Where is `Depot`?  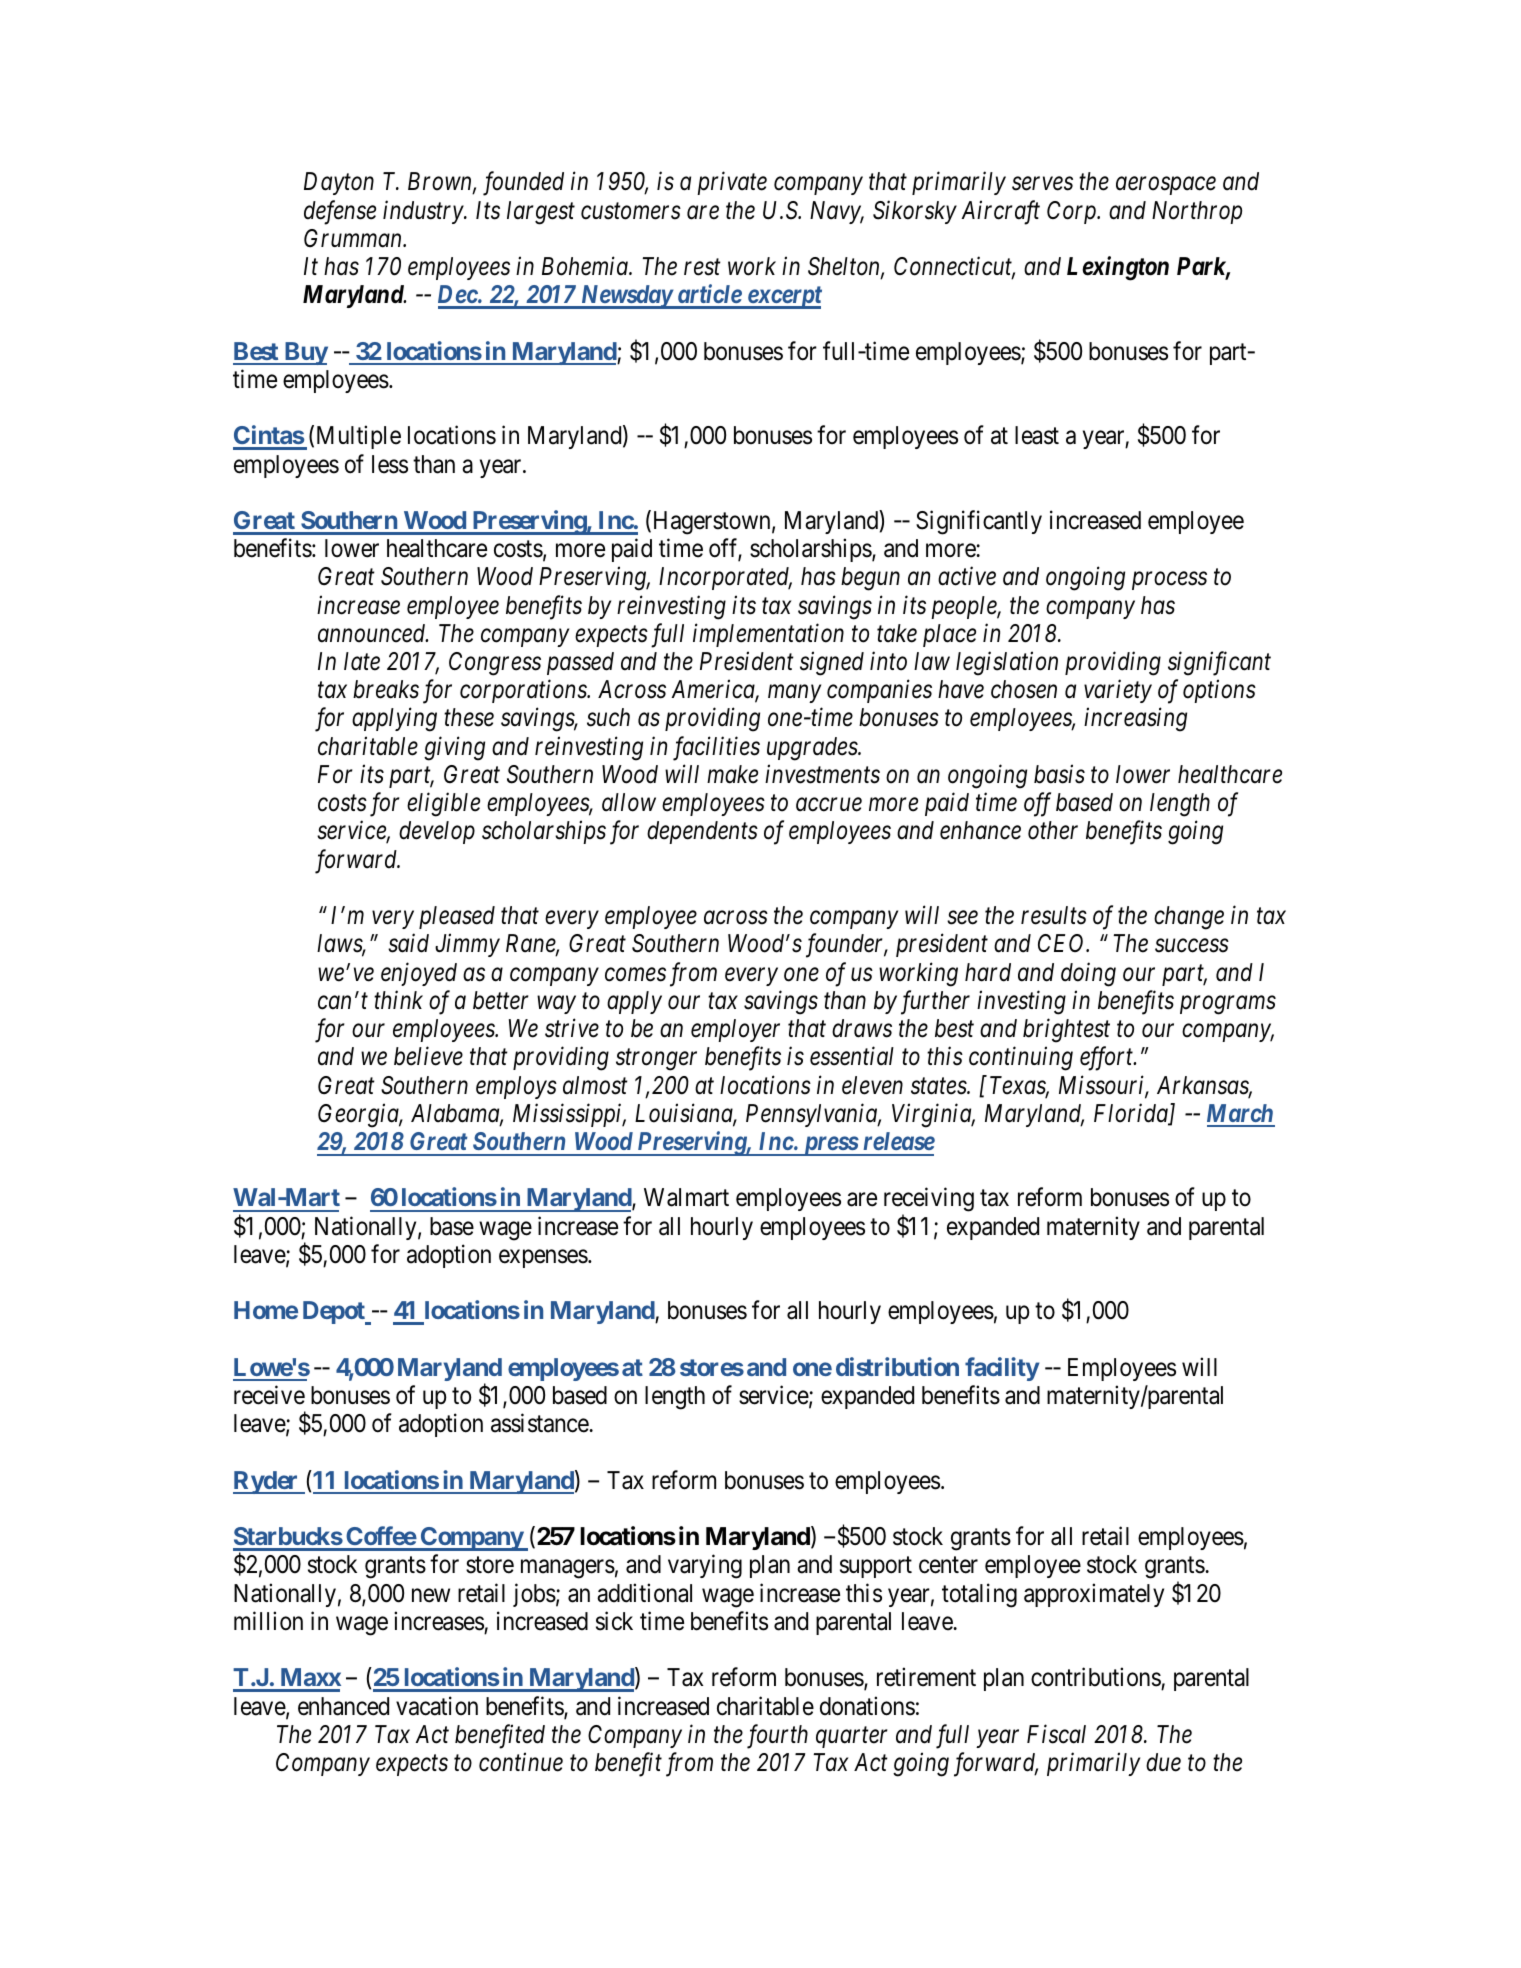 Depot is located at coordinates (335, 1313).
